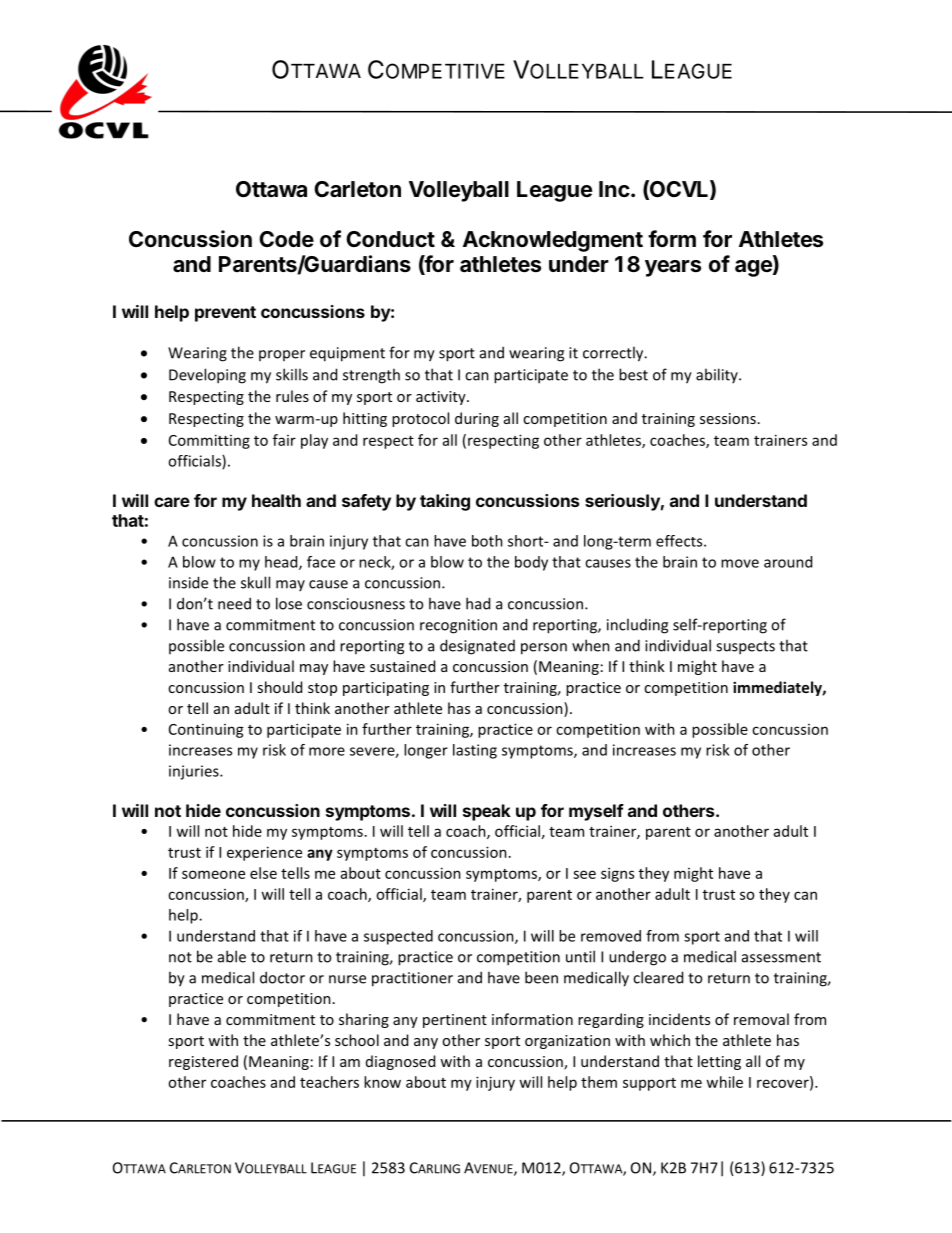  Describe the element at coordinates (286, 239) in the screenshot. I see `Code` at that location.
